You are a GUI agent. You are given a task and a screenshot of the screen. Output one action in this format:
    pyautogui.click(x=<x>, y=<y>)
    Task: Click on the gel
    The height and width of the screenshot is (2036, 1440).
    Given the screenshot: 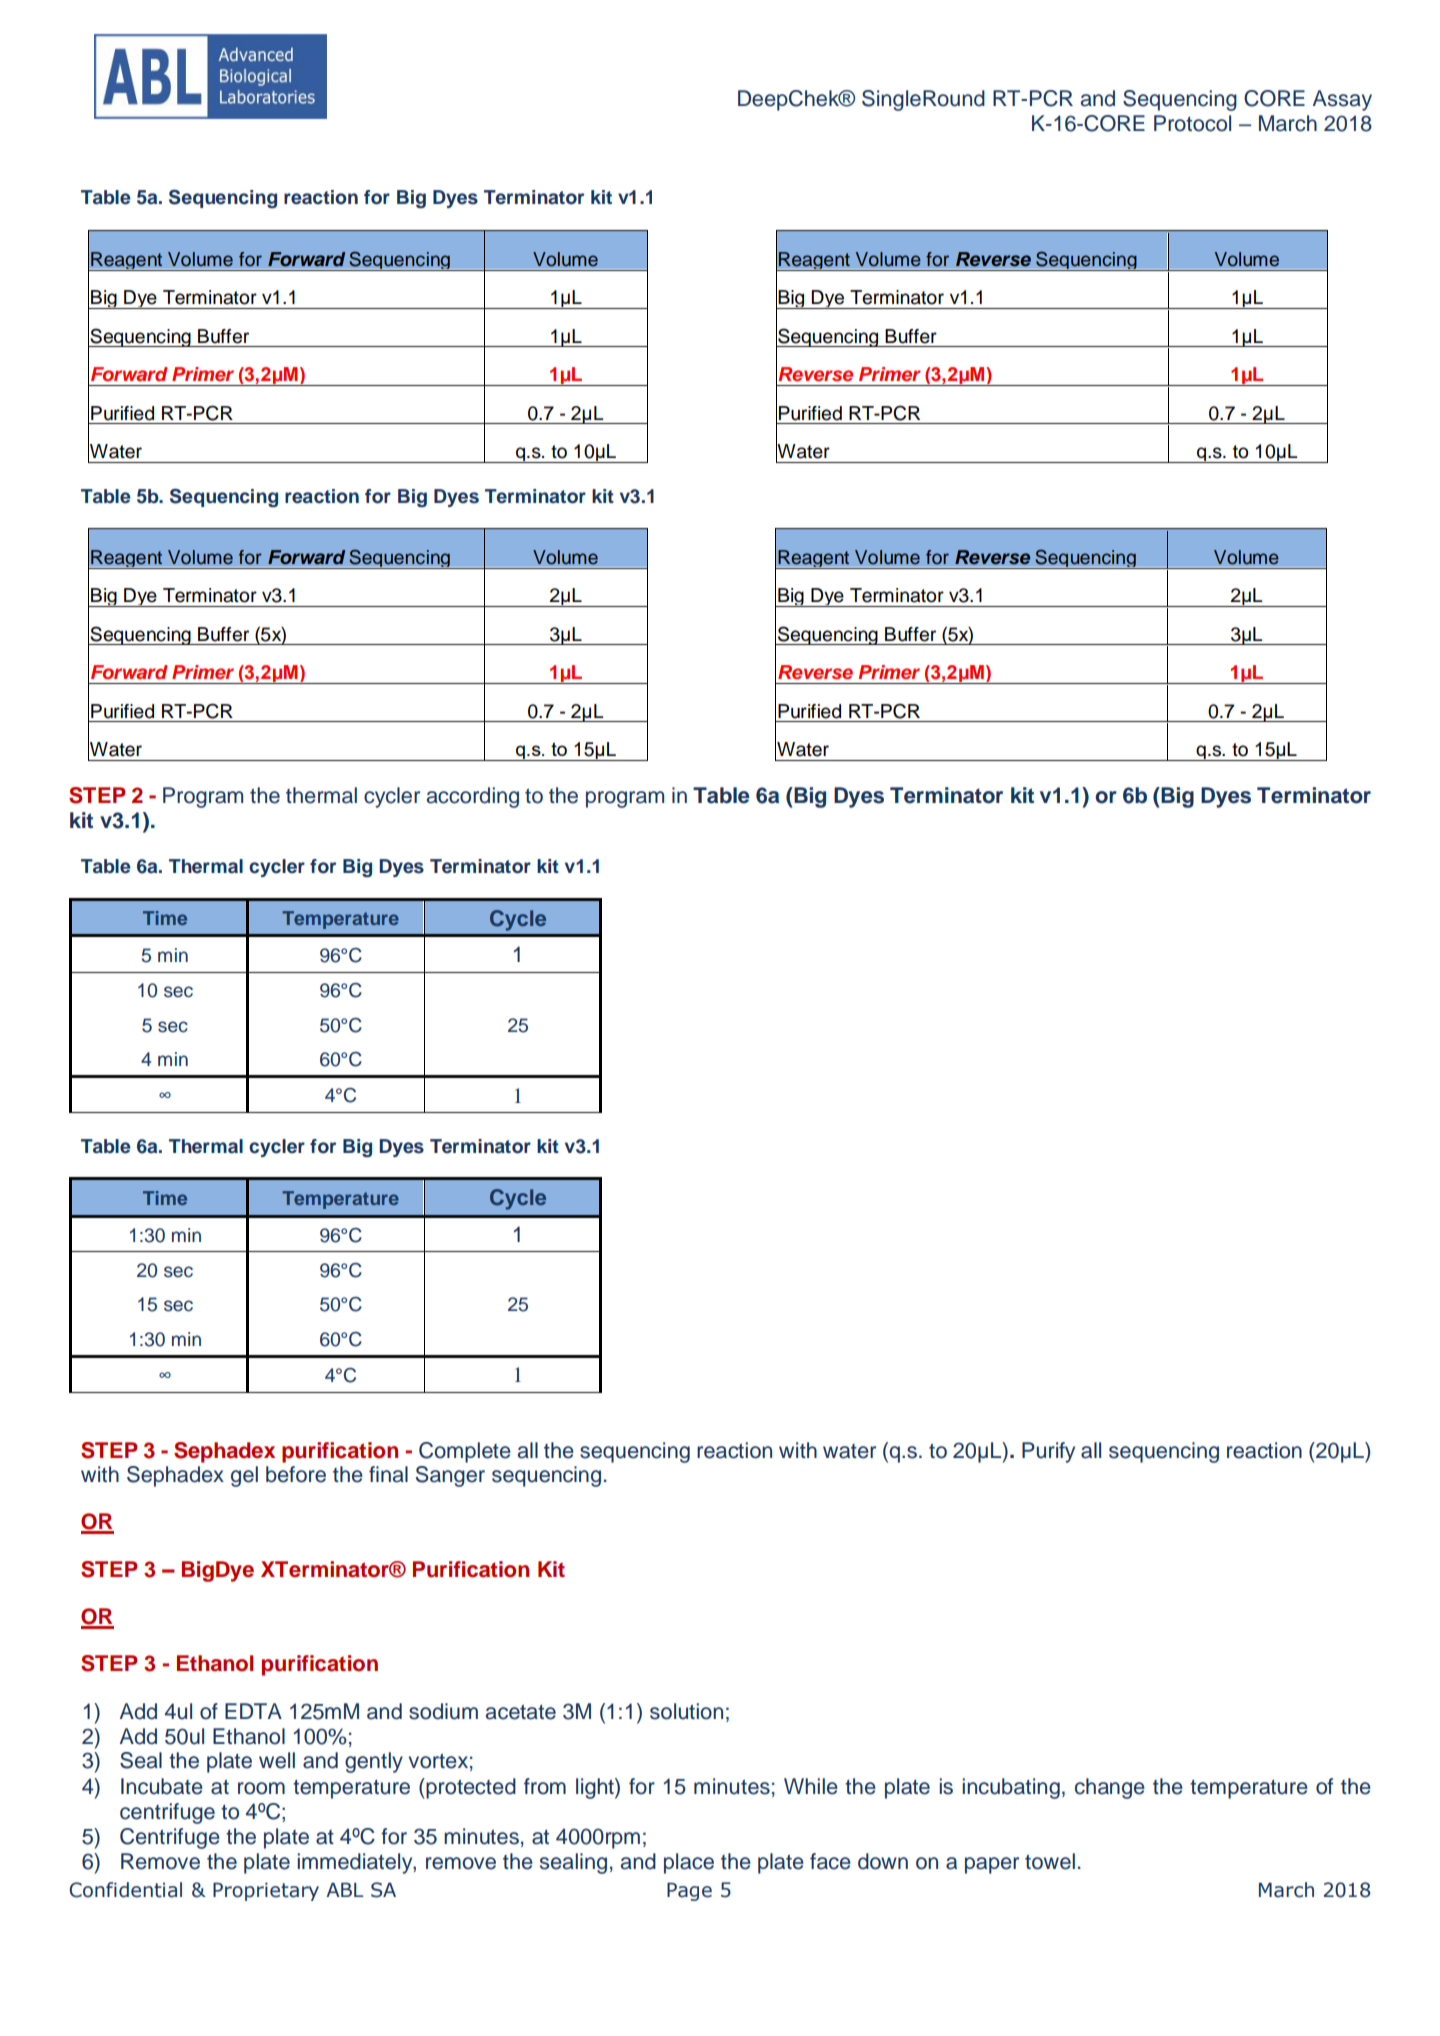 What is the action you would take?
    pyautogui.click(x=244, y=1476)
